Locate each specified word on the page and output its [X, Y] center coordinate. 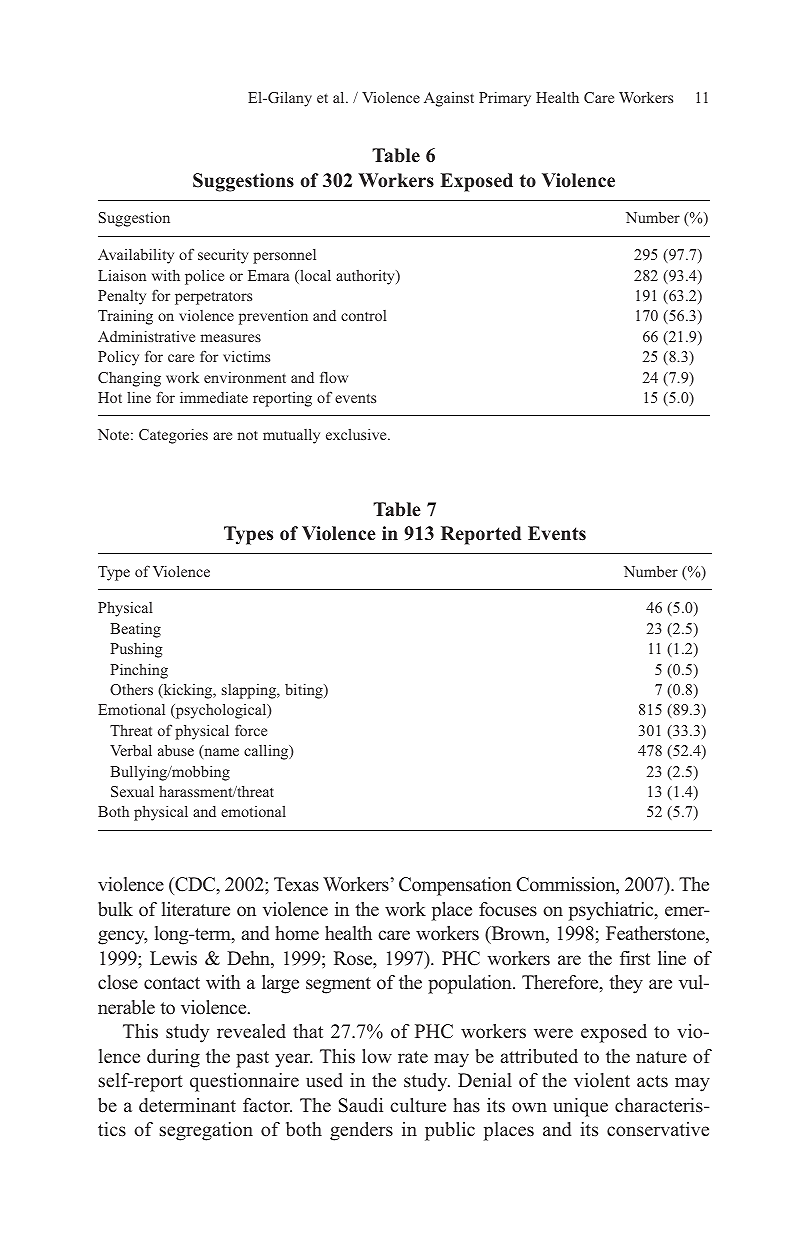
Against [449, 99]
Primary [505, 99]
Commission [567, 885]
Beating [135, 630]
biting [305, 691]
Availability [136, 256]
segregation [206, 1131]
